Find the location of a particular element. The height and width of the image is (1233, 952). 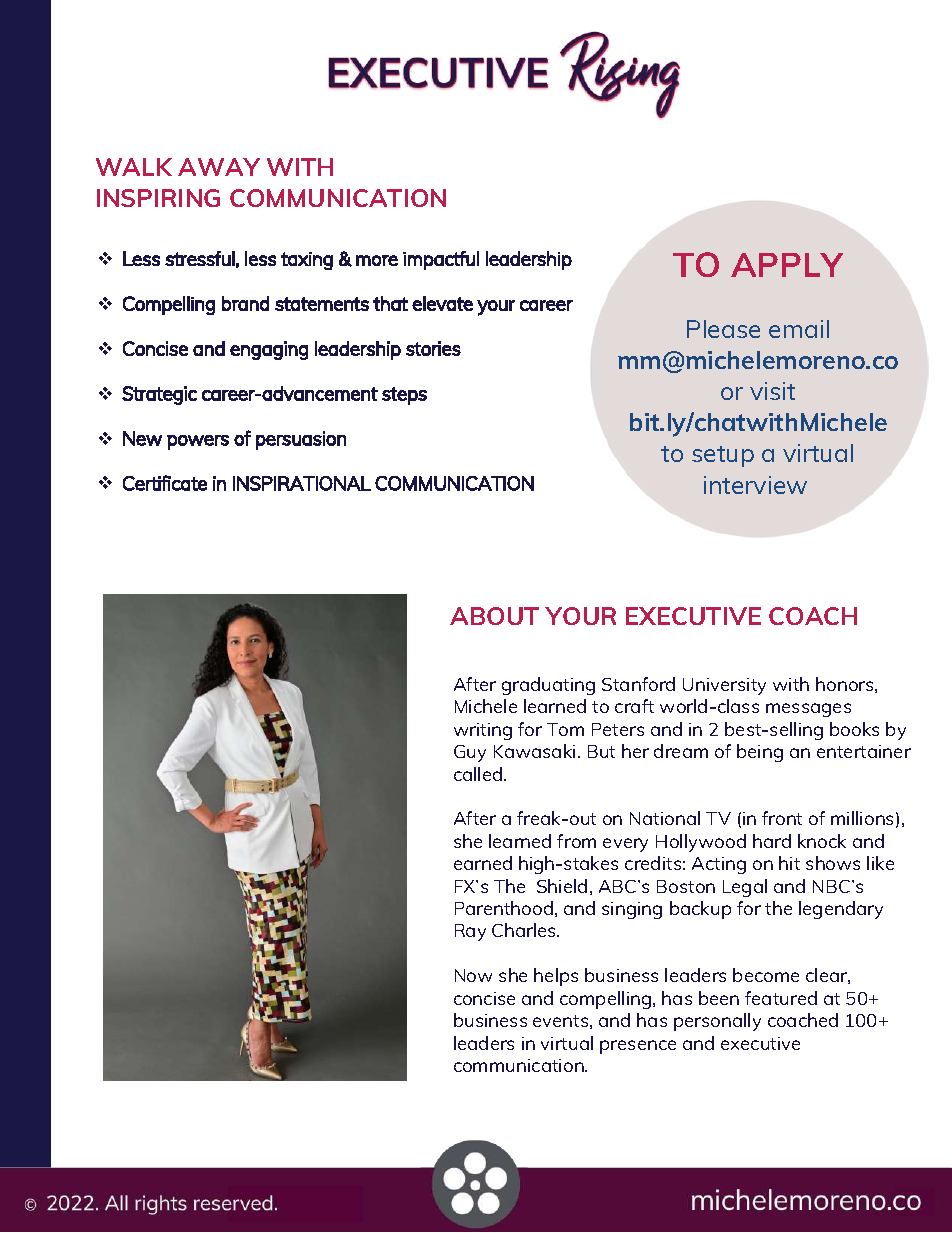

impactful is located at coordinates (441, 260).
